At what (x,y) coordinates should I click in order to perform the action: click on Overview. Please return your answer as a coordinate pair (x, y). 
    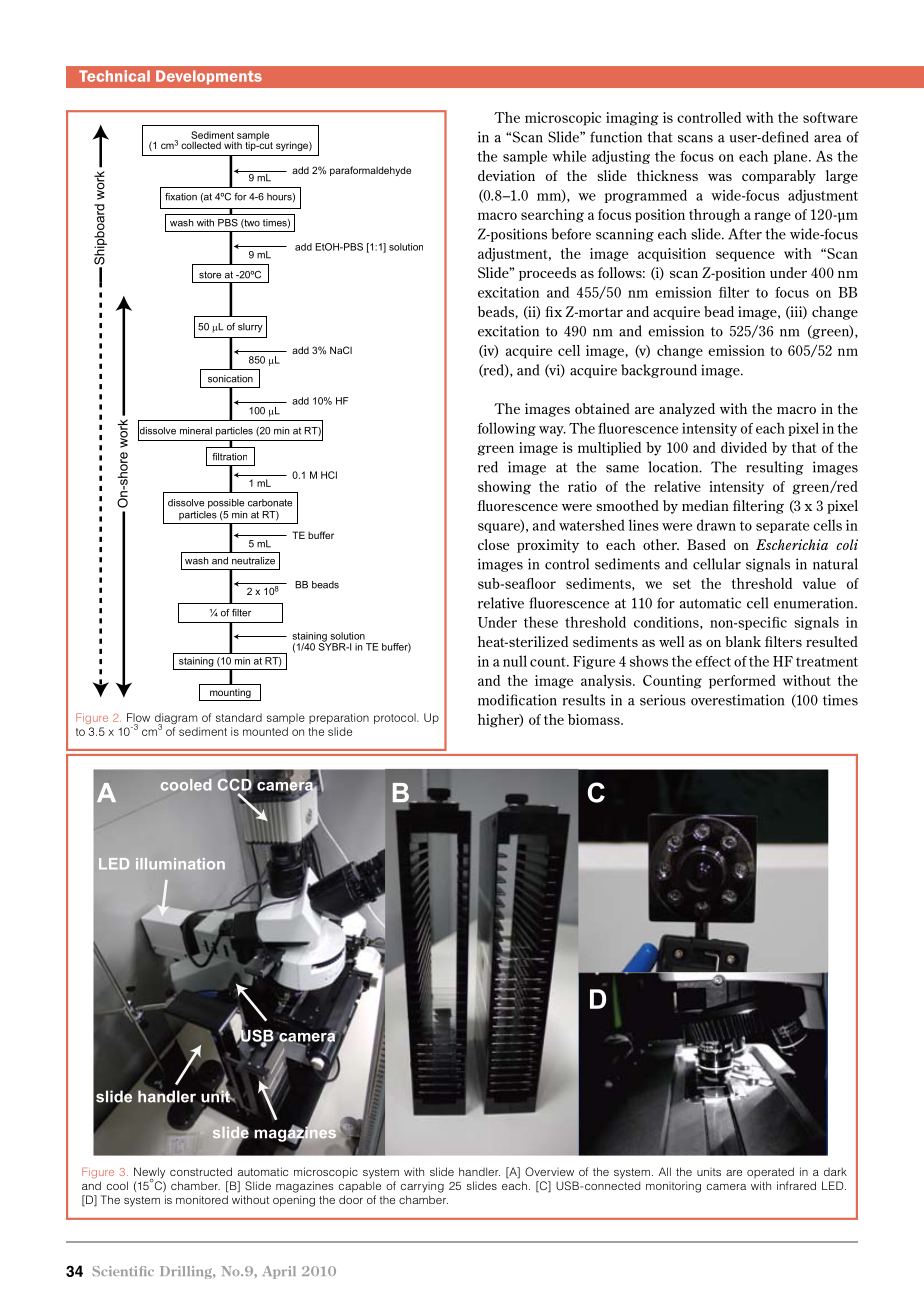
    Looking at the image, I should click on (549, 1171).
